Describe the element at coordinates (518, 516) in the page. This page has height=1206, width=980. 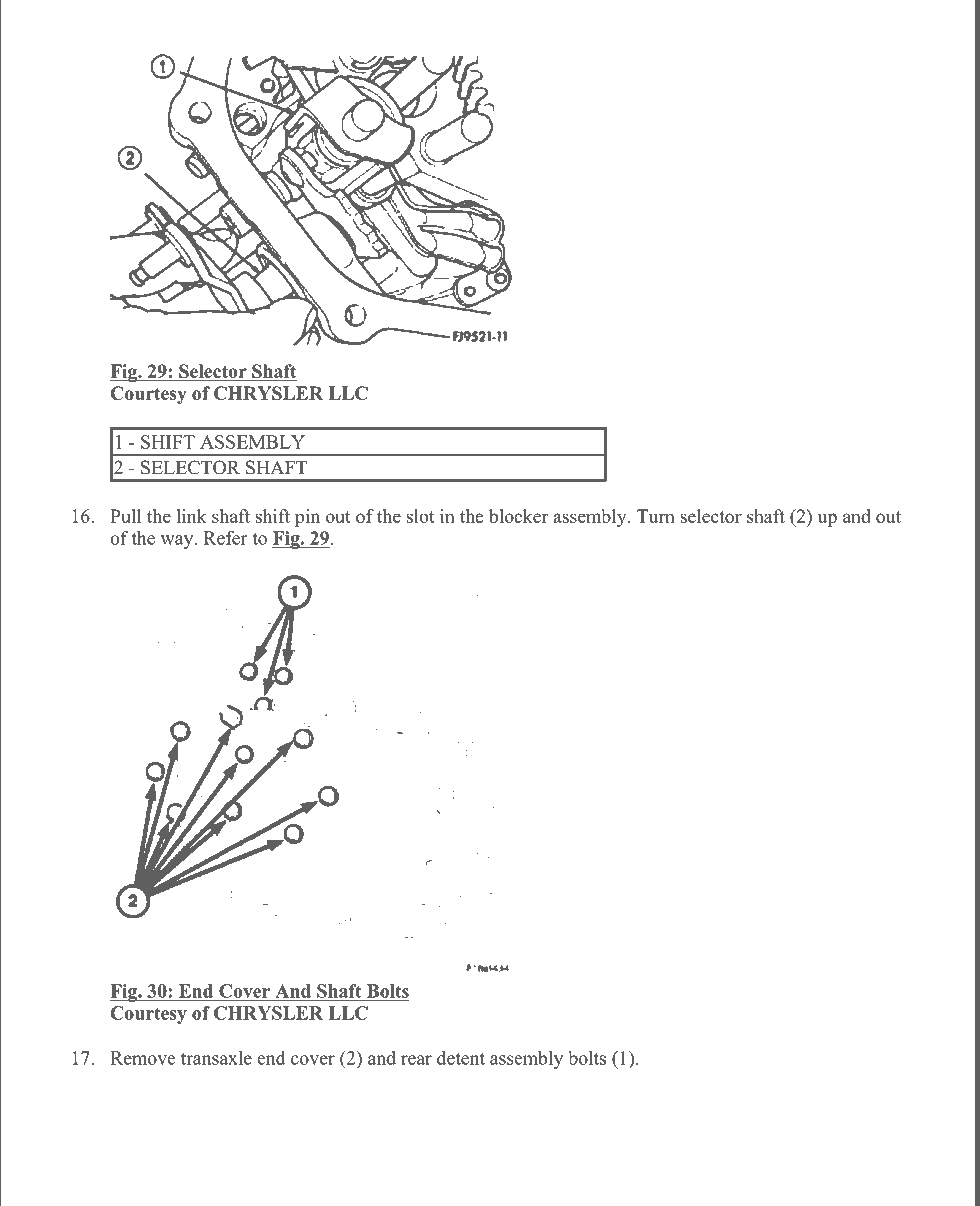
I see `blocker` at that location.
